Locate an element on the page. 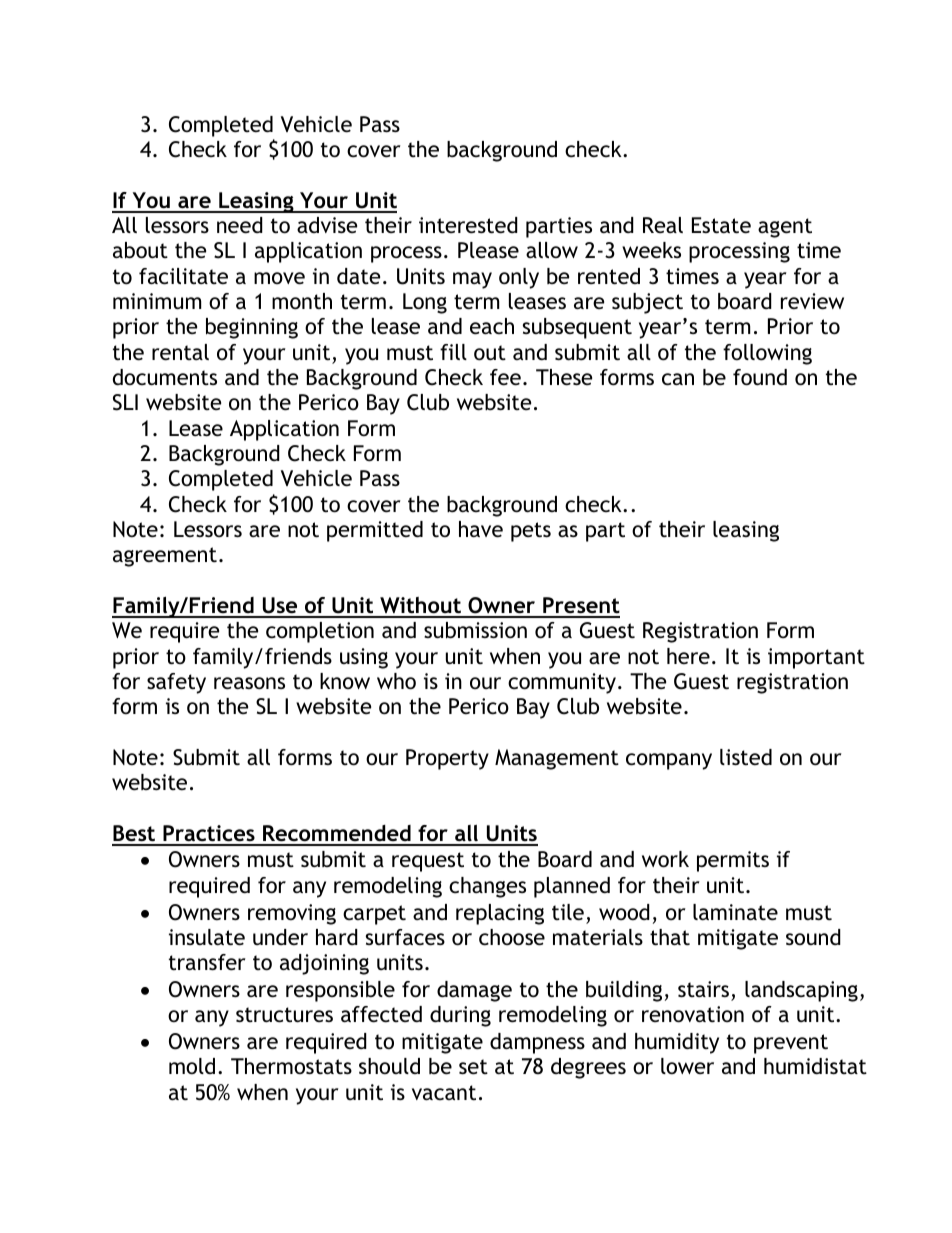 Image resolution: width=952 pixels, height=1233 pixels. here is located at coordinates (688, 656).
